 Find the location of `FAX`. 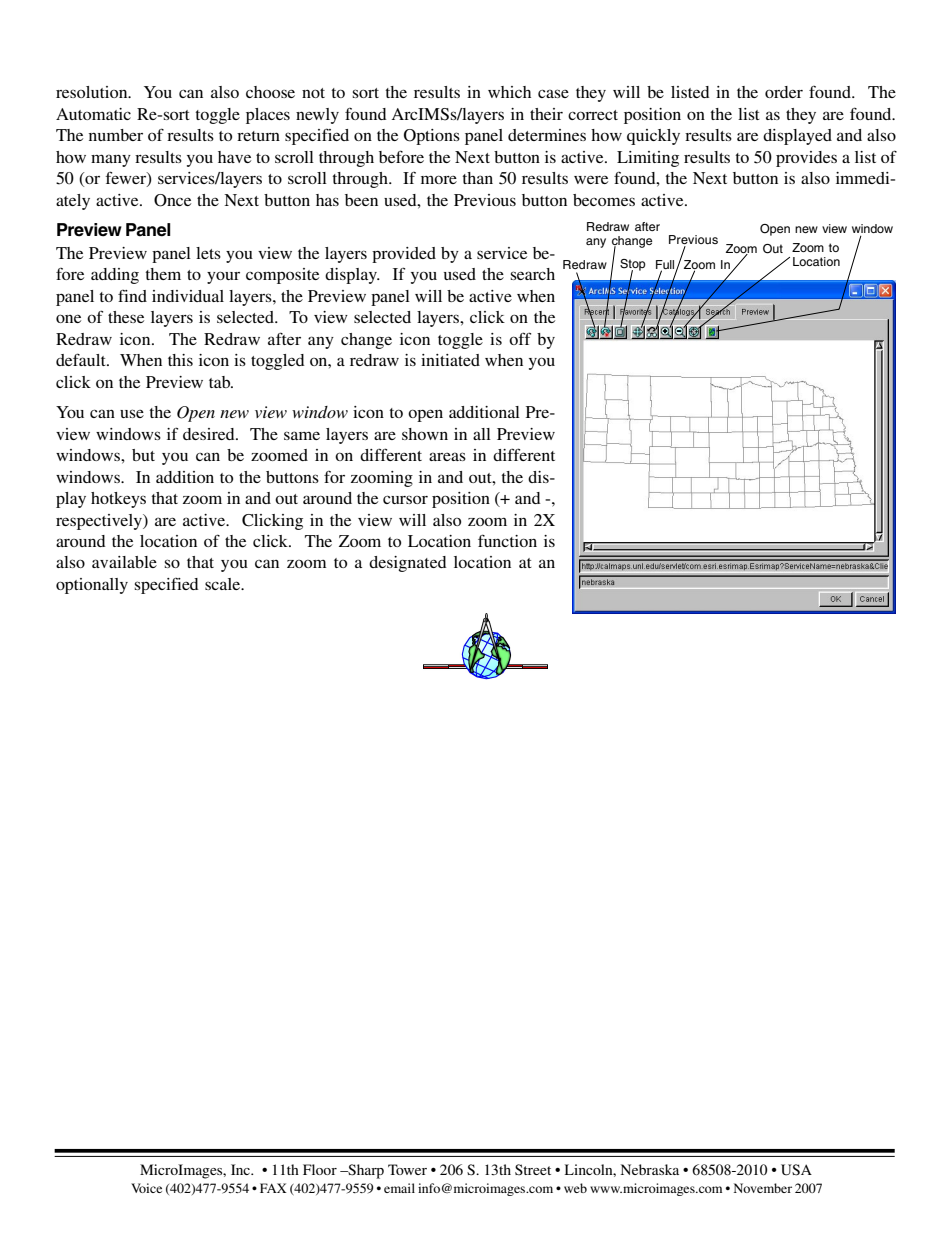

FAX is located at coordinates (273, 1188).
